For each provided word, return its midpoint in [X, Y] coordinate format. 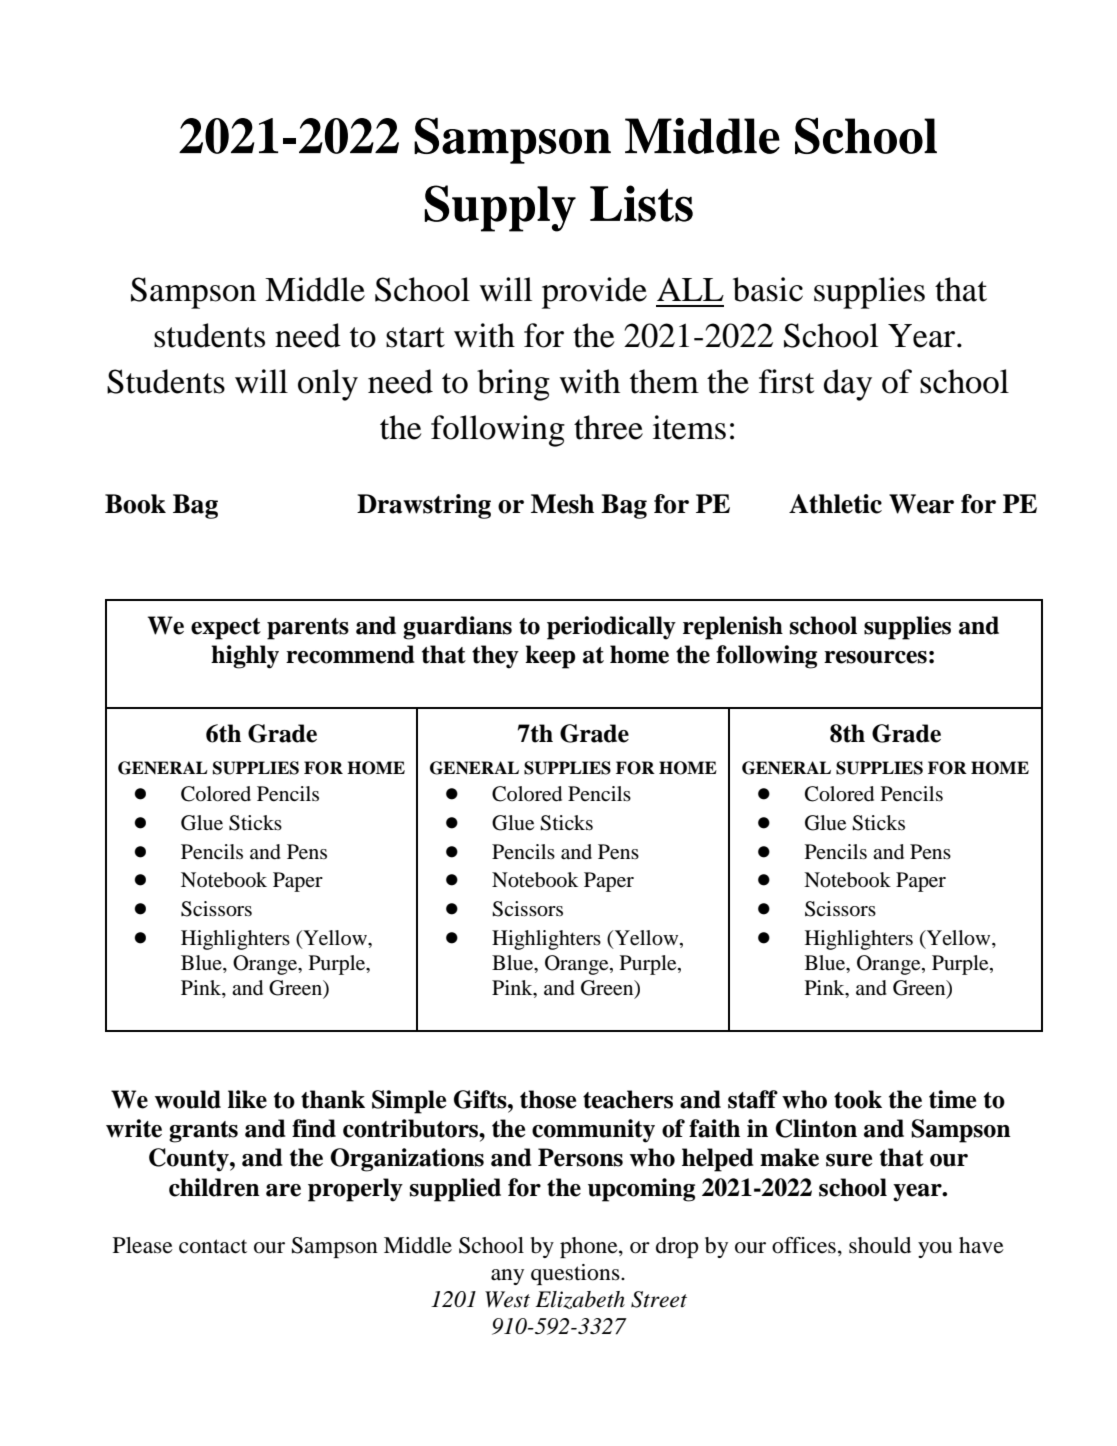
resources [875, 657]
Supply [500, 208]
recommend [350, 654]
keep [550, 657]
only [328, 385]
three [608, 427]
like [247, 1099]
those [548, 1099]
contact [213, 1246]
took [858, 1099]
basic [768, 289]
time [952, 1099]
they [495, 657]
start [415, 337]
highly [245, 657]
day [848, 385]
